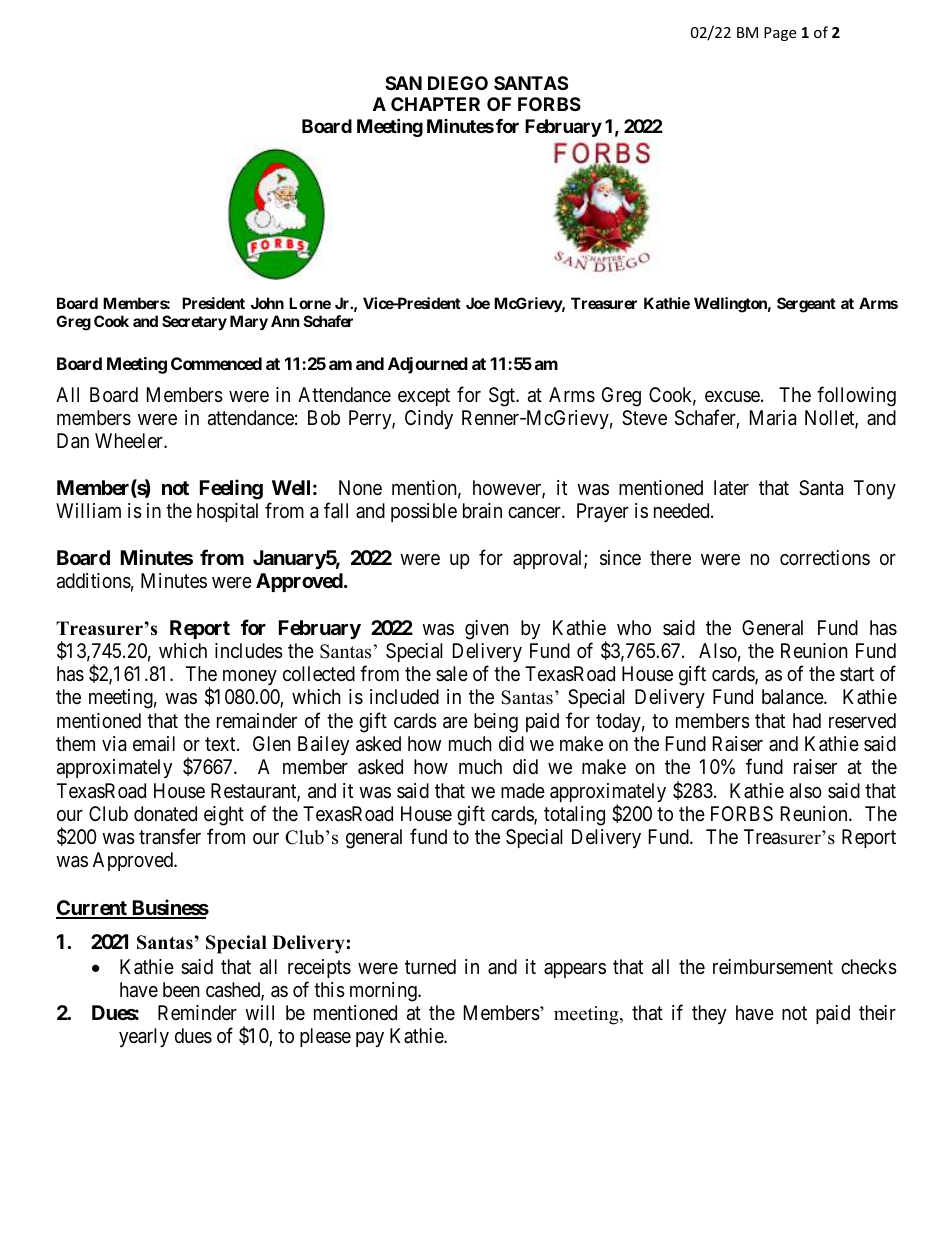 This screenshot has height=1233, width=952. I want to click on made, so click(523, 790).
